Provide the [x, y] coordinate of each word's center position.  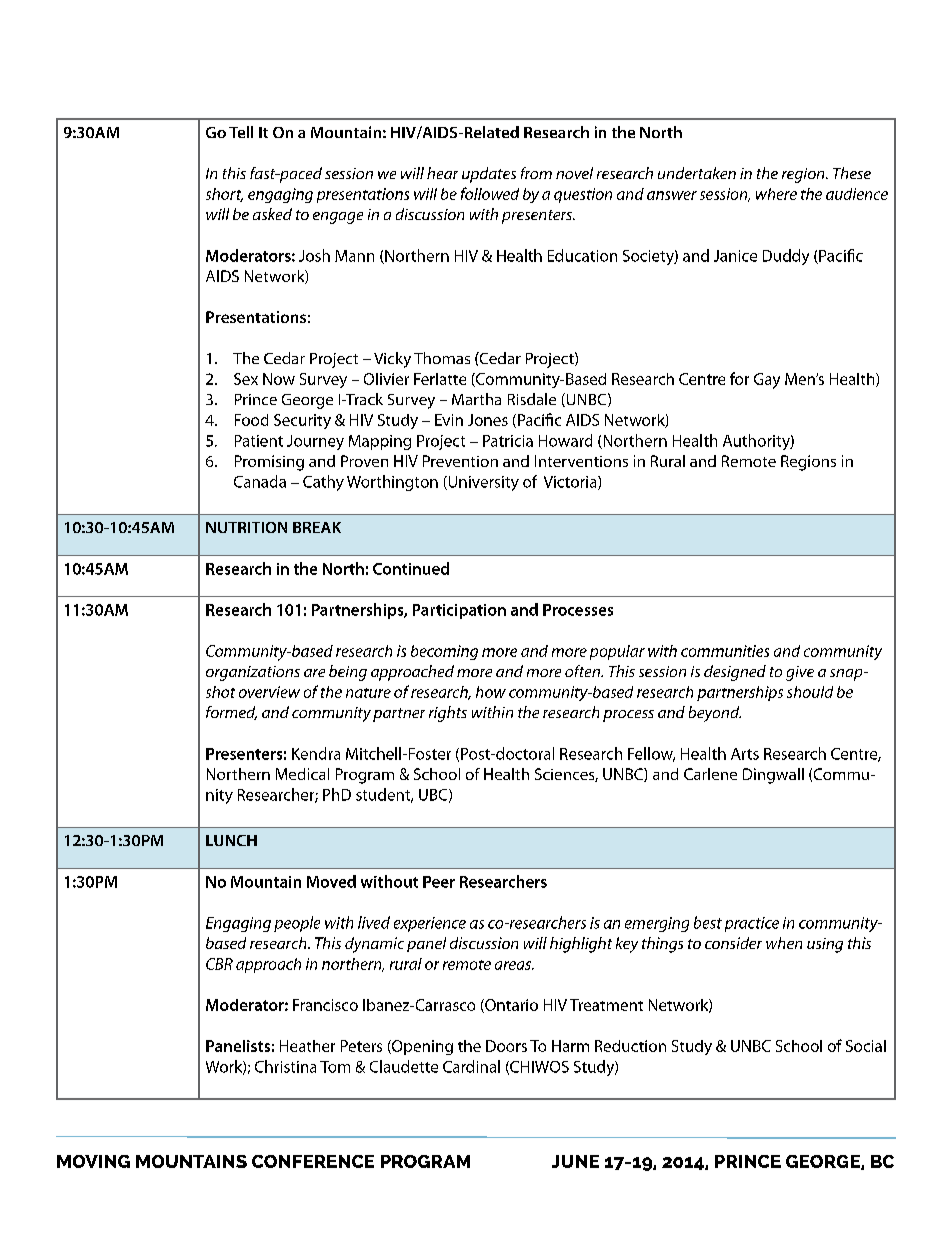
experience [430, 924]
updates [489, 175]
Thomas [442, 358]
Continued [411, 568]
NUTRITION [246, 527]
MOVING [93, 1161]
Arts [745, 754]
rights [448, 714]
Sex [246, 379]
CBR [219, 964]
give [800, 673]
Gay [767, 381]
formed [231, 713]
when [784, 943]
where [776, 194]
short [224, 195]
